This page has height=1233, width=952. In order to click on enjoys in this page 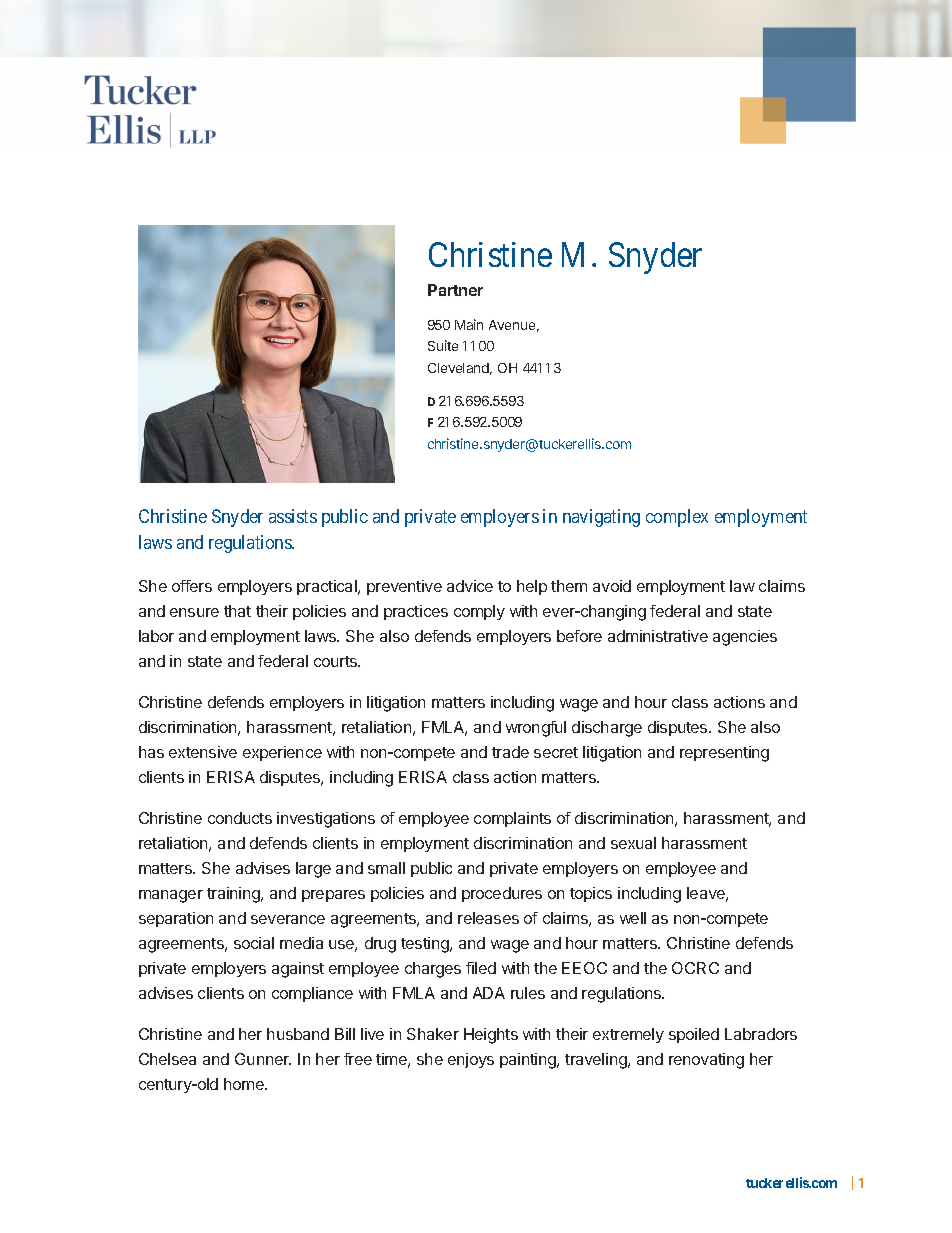, I will do `click(471, 1060)`.
